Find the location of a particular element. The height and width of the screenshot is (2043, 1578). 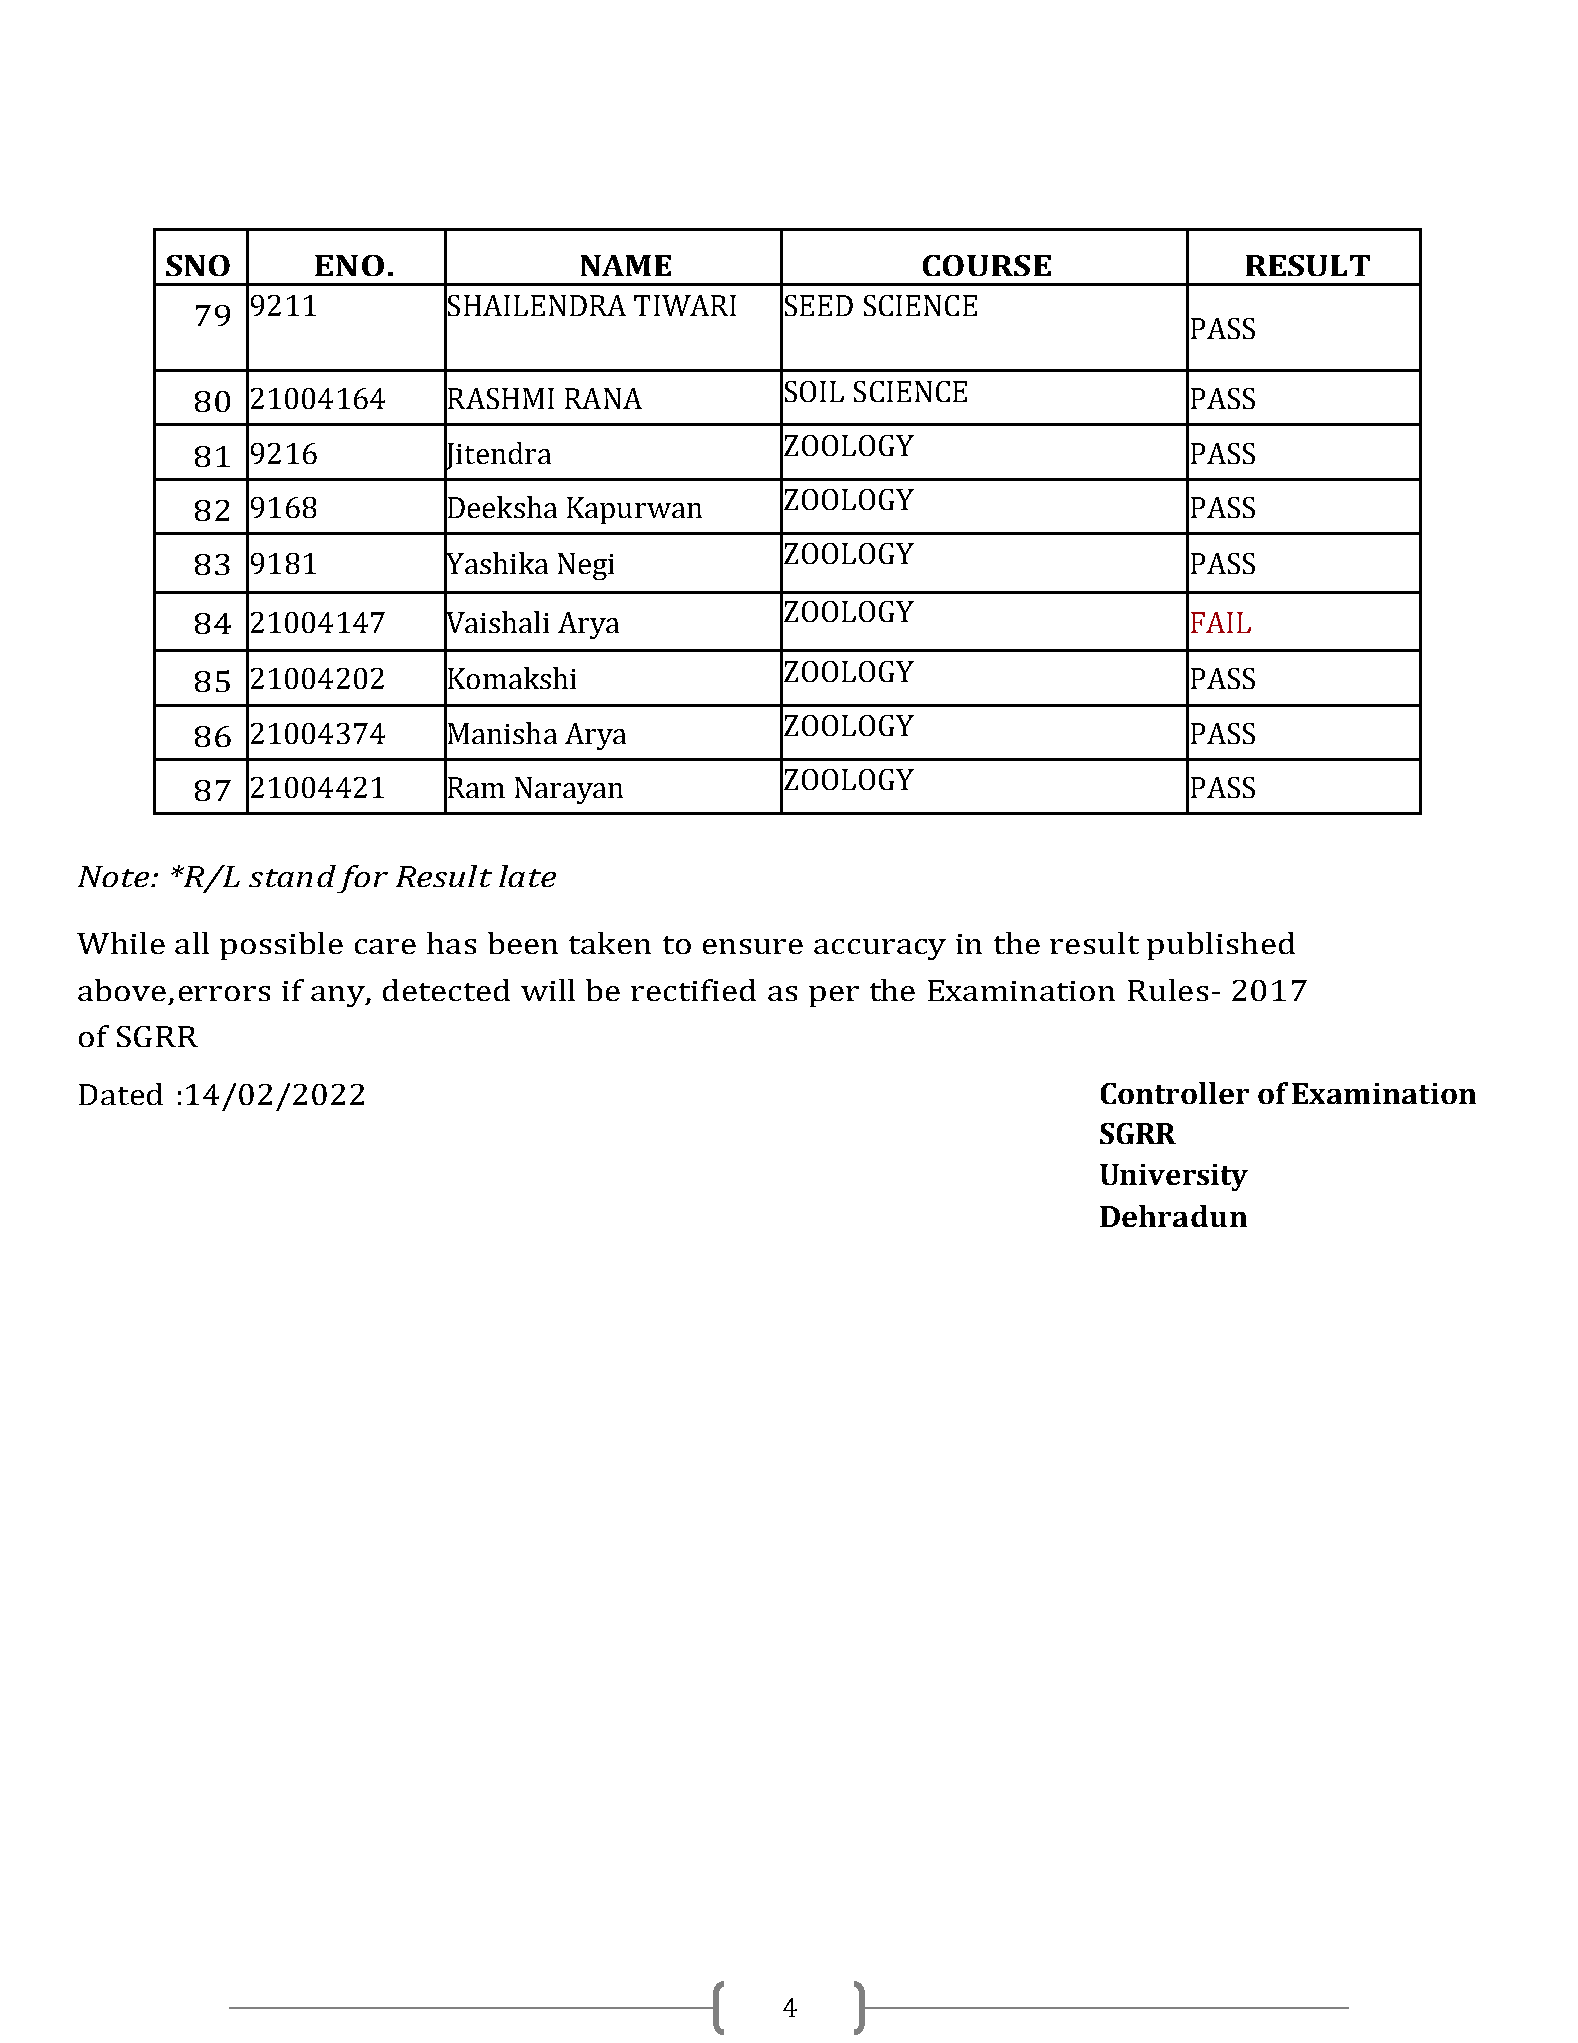

TIWARI is located at coordinates (685, 305).
